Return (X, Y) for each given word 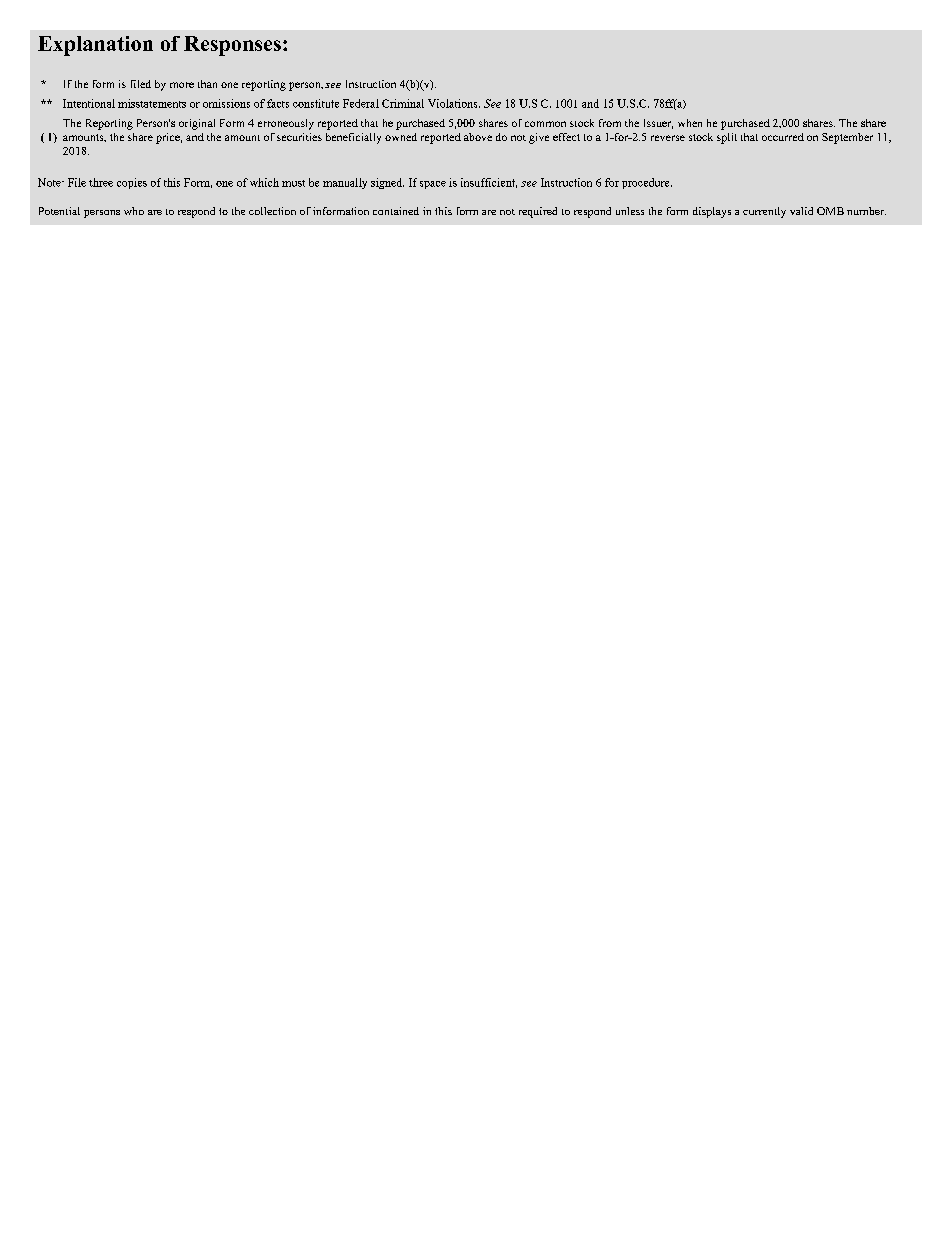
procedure (647, 183)
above (478, 137)
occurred (783, 137)
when (690, 123)
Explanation (95, 46)
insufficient (489, 183)
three (101, 182)
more (182, 85)
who (134, 211)
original (197, 124)
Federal (361, 103)
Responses (232, 46)
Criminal (403, 103)
